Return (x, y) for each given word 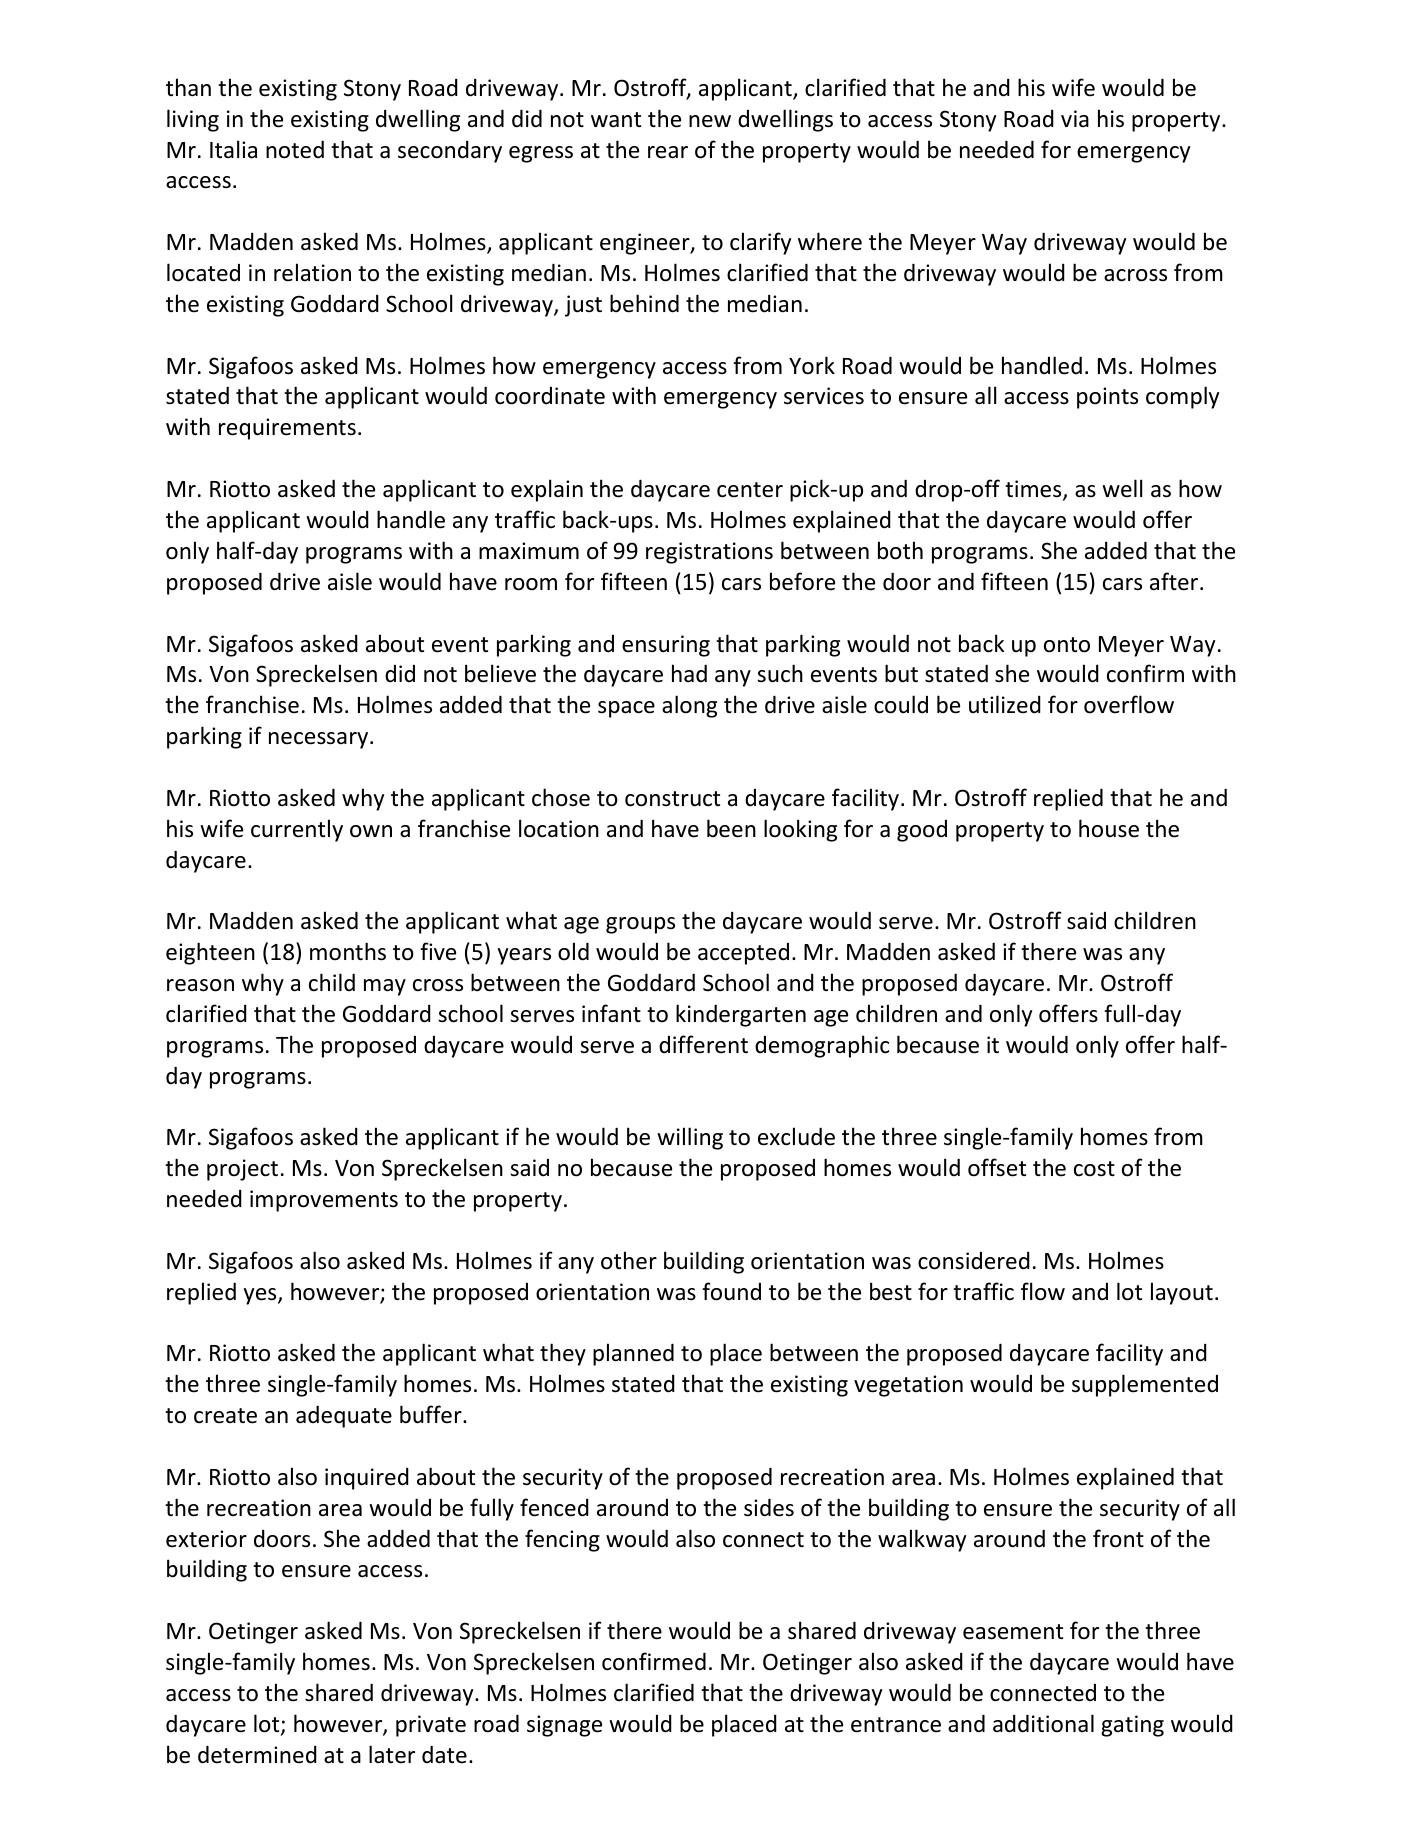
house (1109, 828)
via (1075, 118)
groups (640, 925)
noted (295, 149)
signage (564, 1726)
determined (257, 1754)
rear (668, 152)
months (348, 951)
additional (1043, 1723)
